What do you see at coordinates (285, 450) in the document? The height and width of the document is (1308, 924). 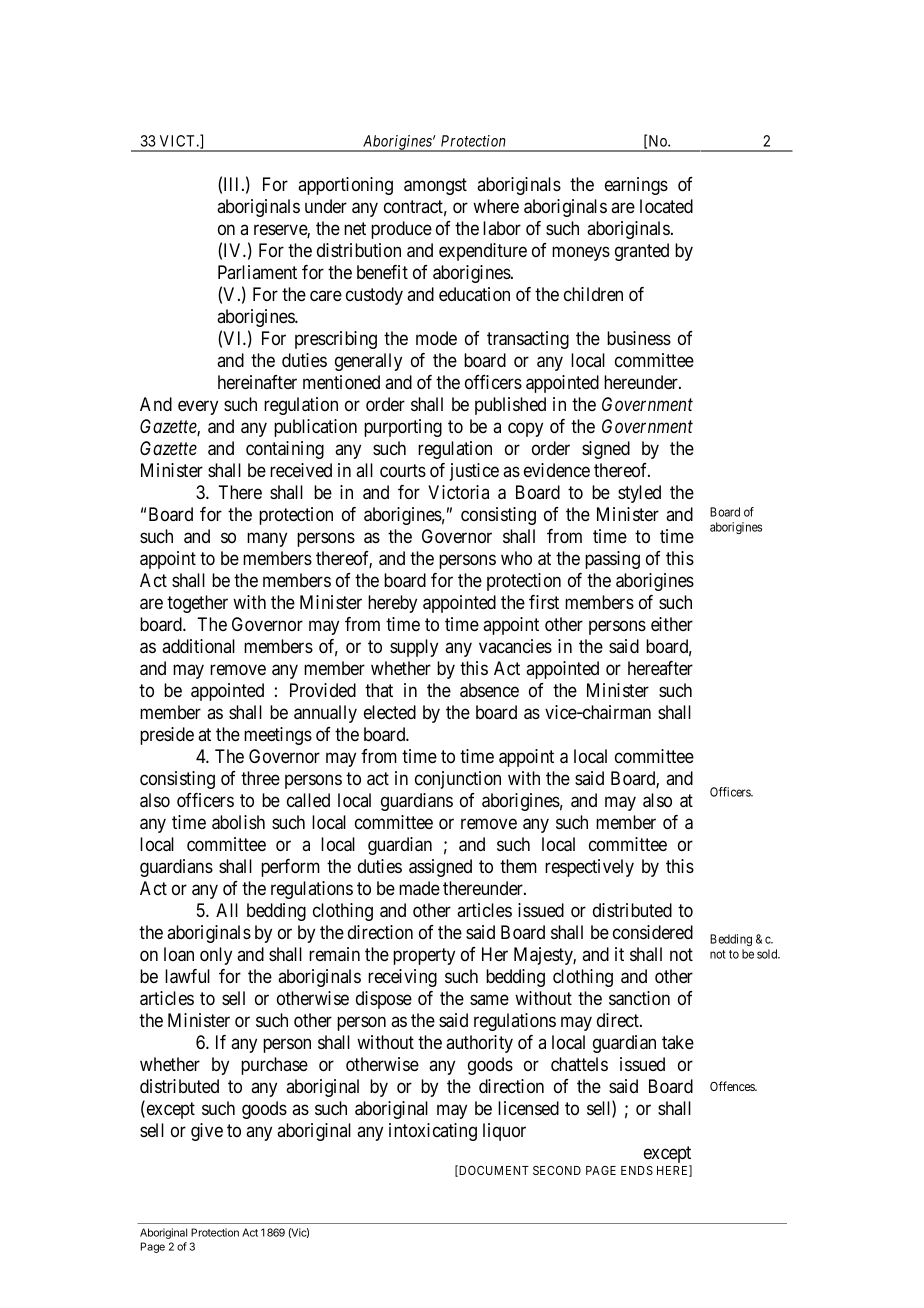 I see `containing` at bounding box center [285, 450].
